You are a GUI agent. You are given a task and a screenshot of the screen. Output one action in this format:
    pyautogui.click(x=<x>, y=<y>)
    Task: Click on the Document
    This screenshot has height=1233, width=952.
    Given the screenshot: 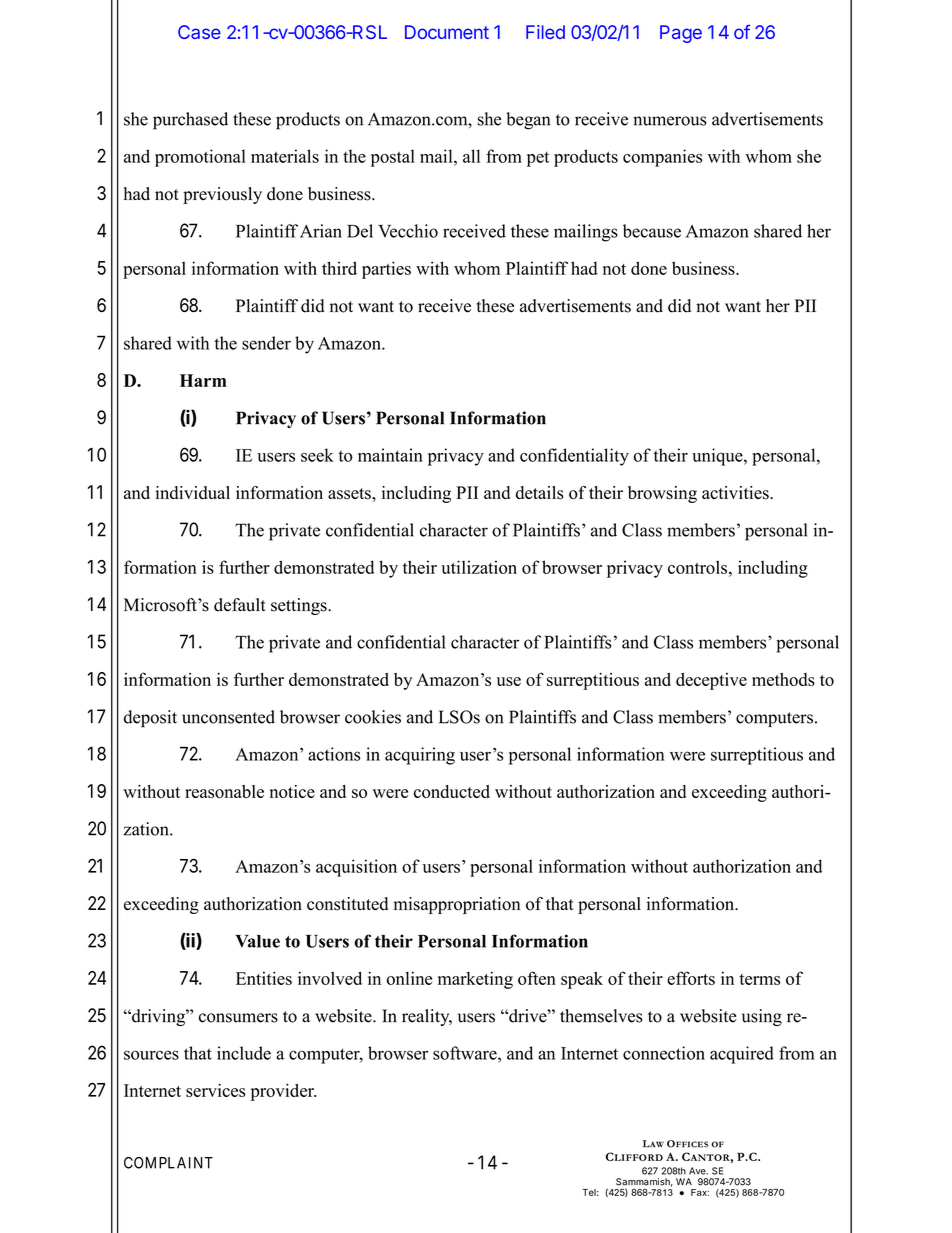 What is the action you would take?
    pyautogui.click(x=447, y=32)
